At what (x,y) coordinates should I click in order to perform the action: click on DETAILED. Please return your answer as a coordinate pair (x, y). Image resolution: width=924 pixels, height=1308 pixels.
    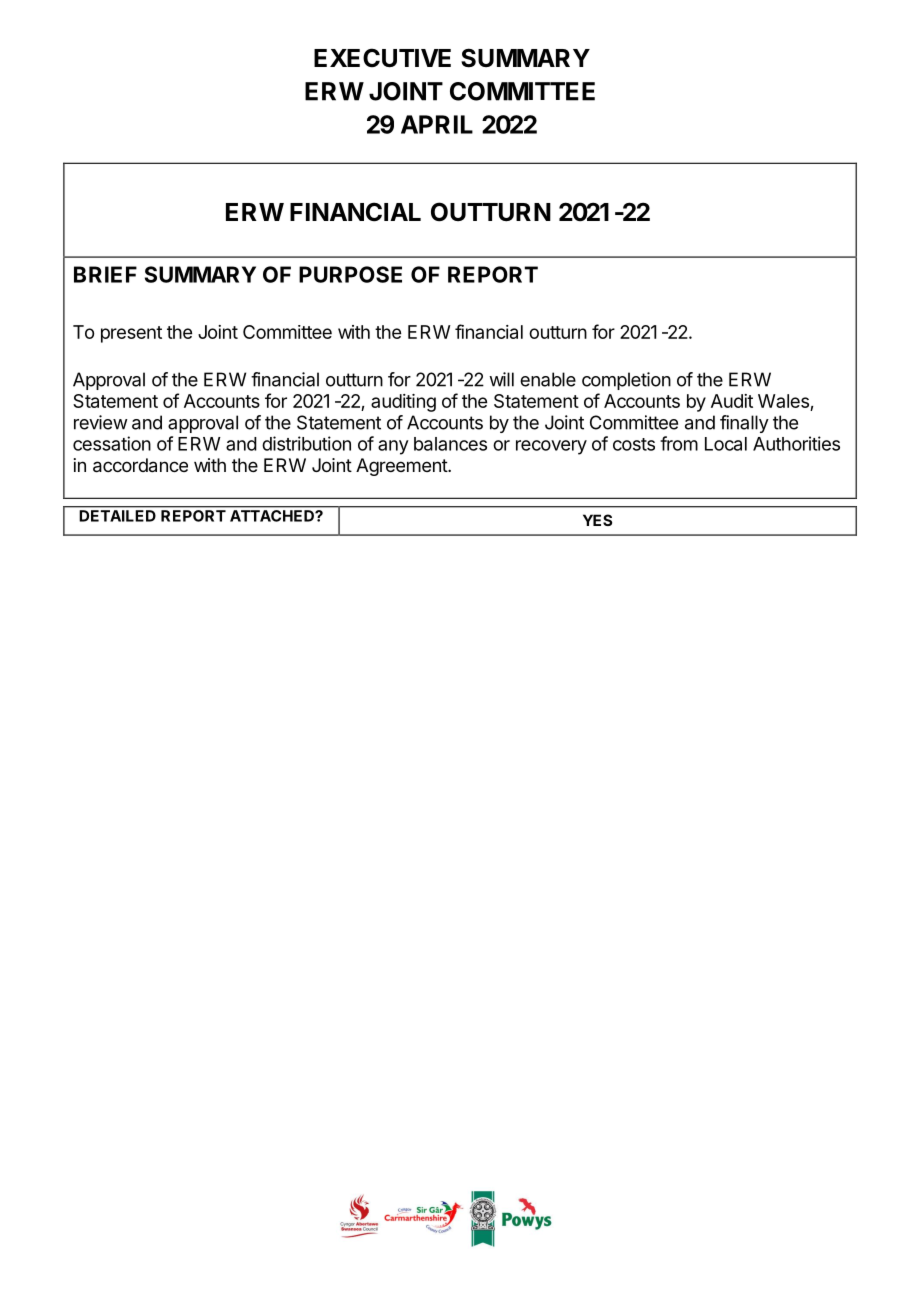
    Looking at the image, I should click on (118, 516).
